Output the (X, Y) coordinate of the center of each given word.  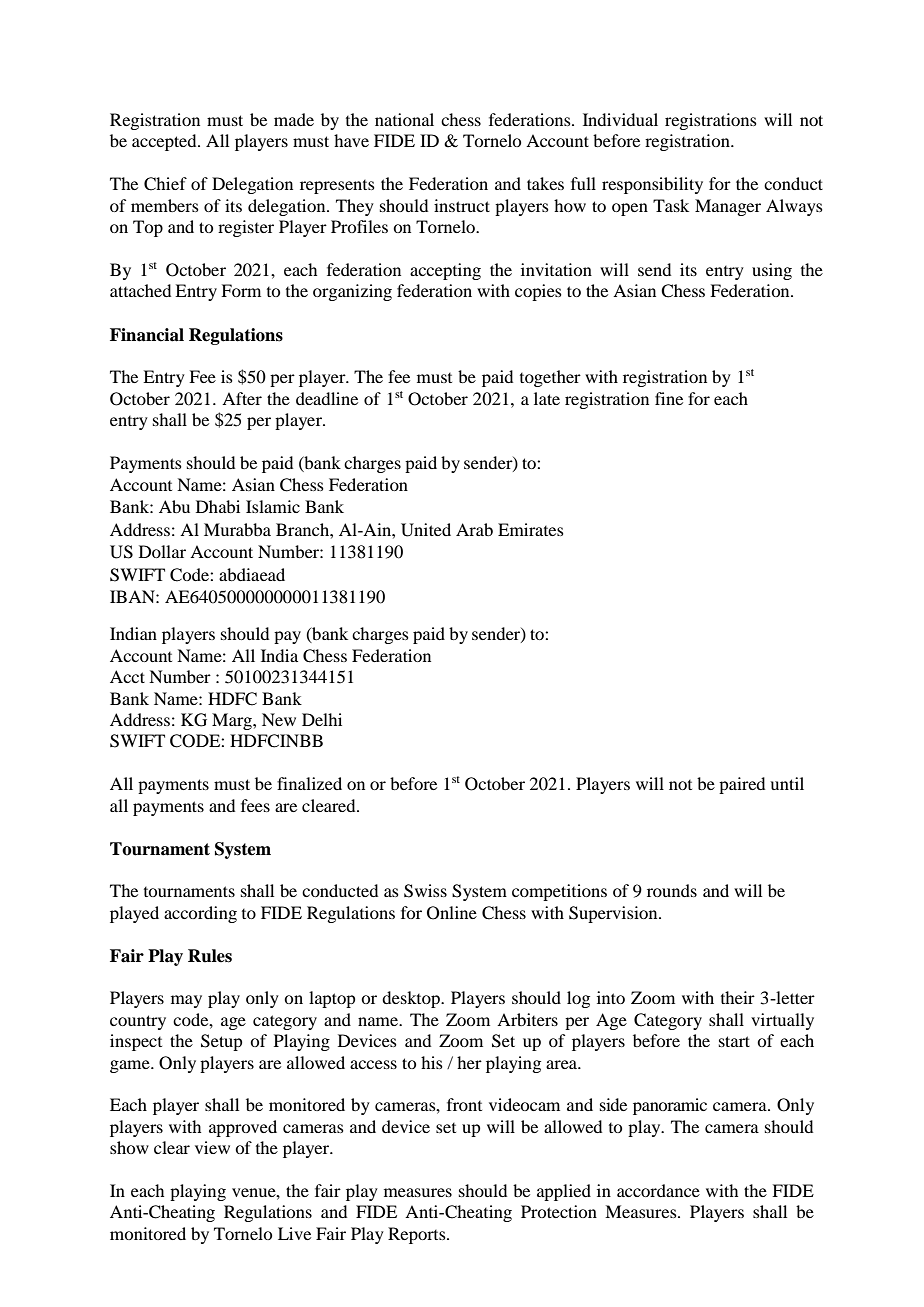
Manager (728, 207)
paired (742, 785)
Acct (127, 676)
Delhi (322, 719)
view (212, 1147)
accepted (165, 142)
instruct (462, 205)
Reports (418, 1235)
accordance (658, 1190)
